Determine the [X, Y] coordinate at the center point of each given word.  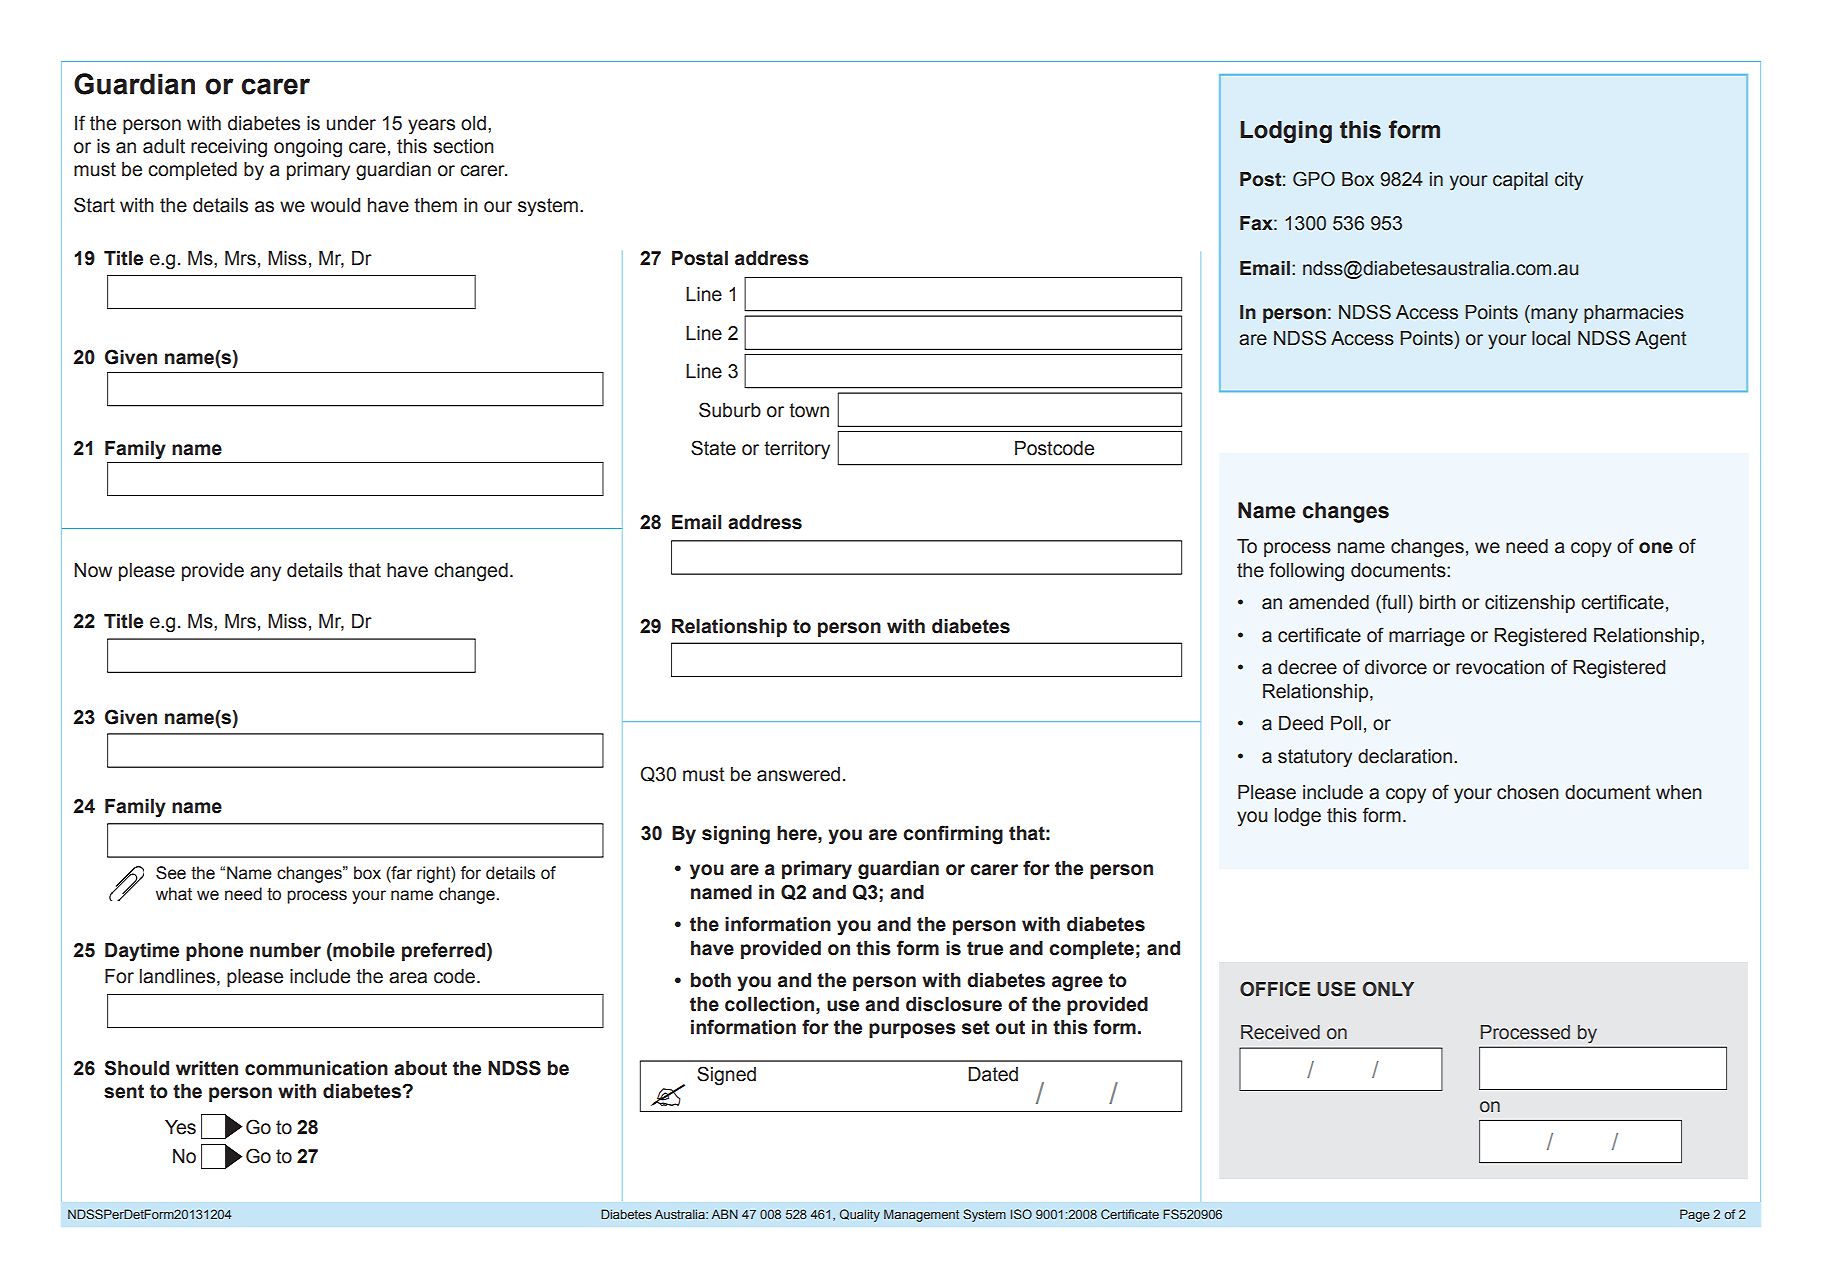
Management [921, 1215]
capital [1520, 181]
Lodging [1286, 132]
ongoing [308, 148]
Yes [180, 1127]
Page [1695, 1215]
